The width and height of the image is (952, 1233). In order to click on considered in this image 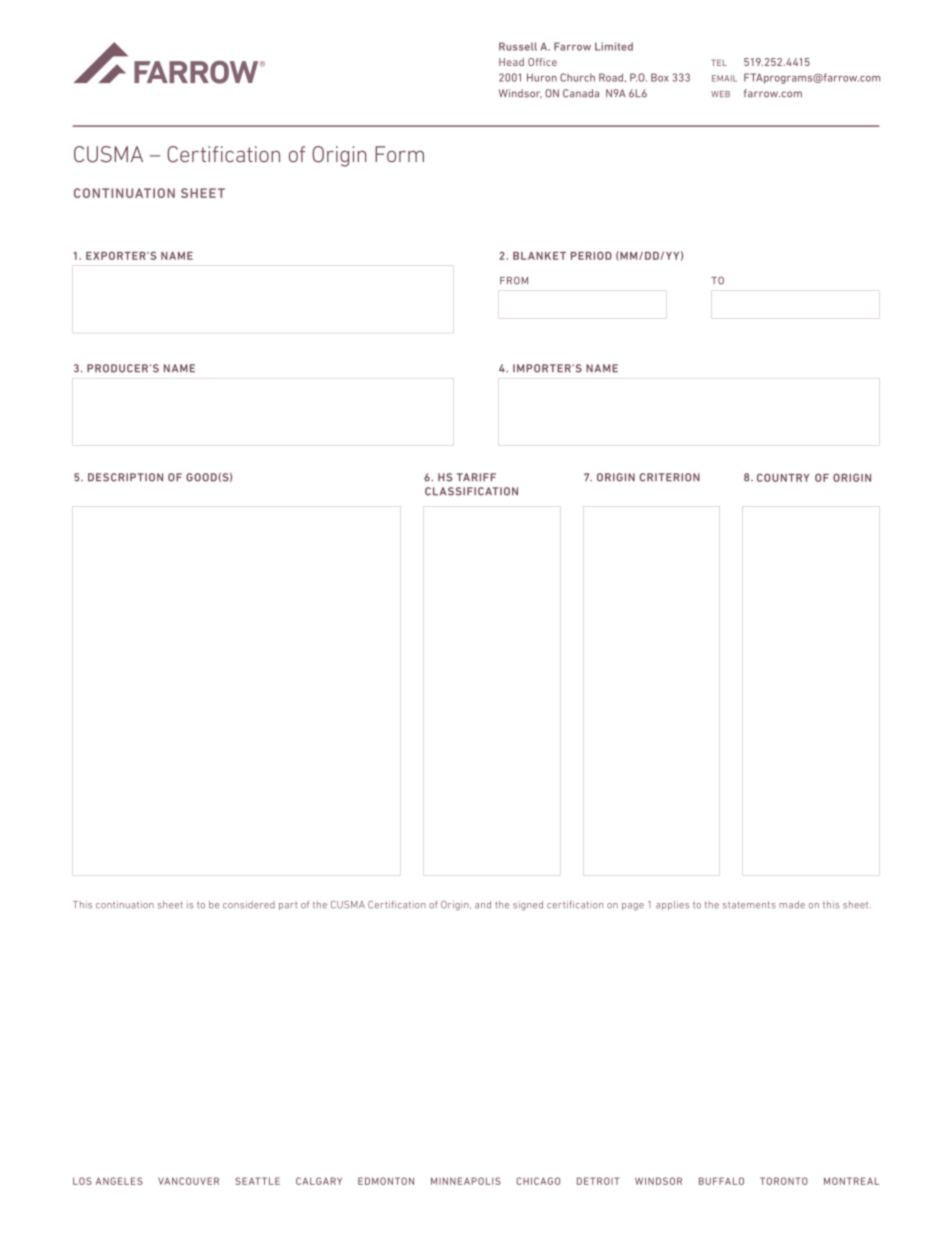, I will do `click(249, 905)`.
